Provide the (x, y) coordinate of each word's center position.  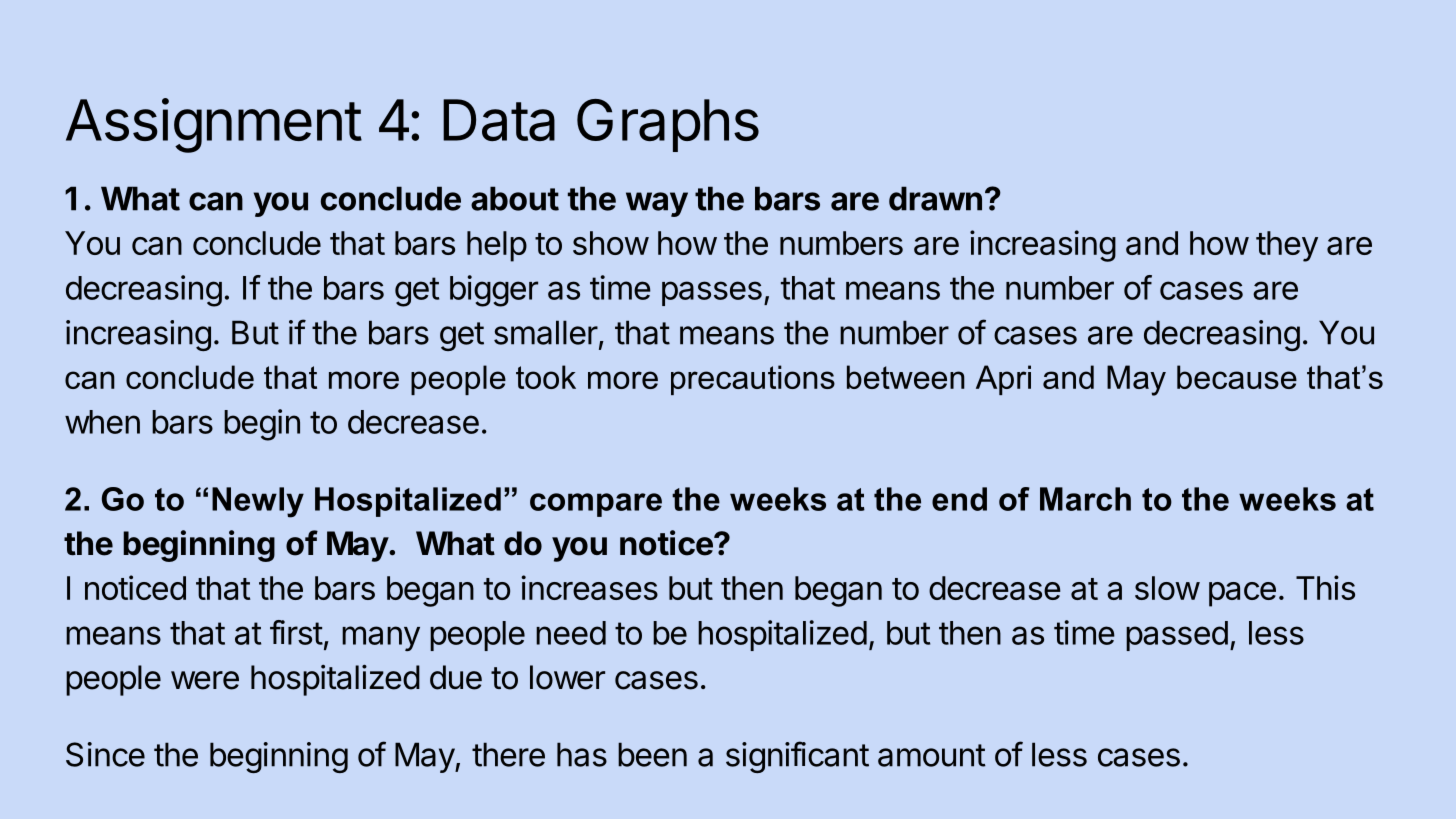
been (652, 754)
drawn (935, 198)
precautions (753, 380)
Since (105, 754)
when (102, 422)
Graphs (668, 125)
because (1237, 377)
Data (499, 120)
